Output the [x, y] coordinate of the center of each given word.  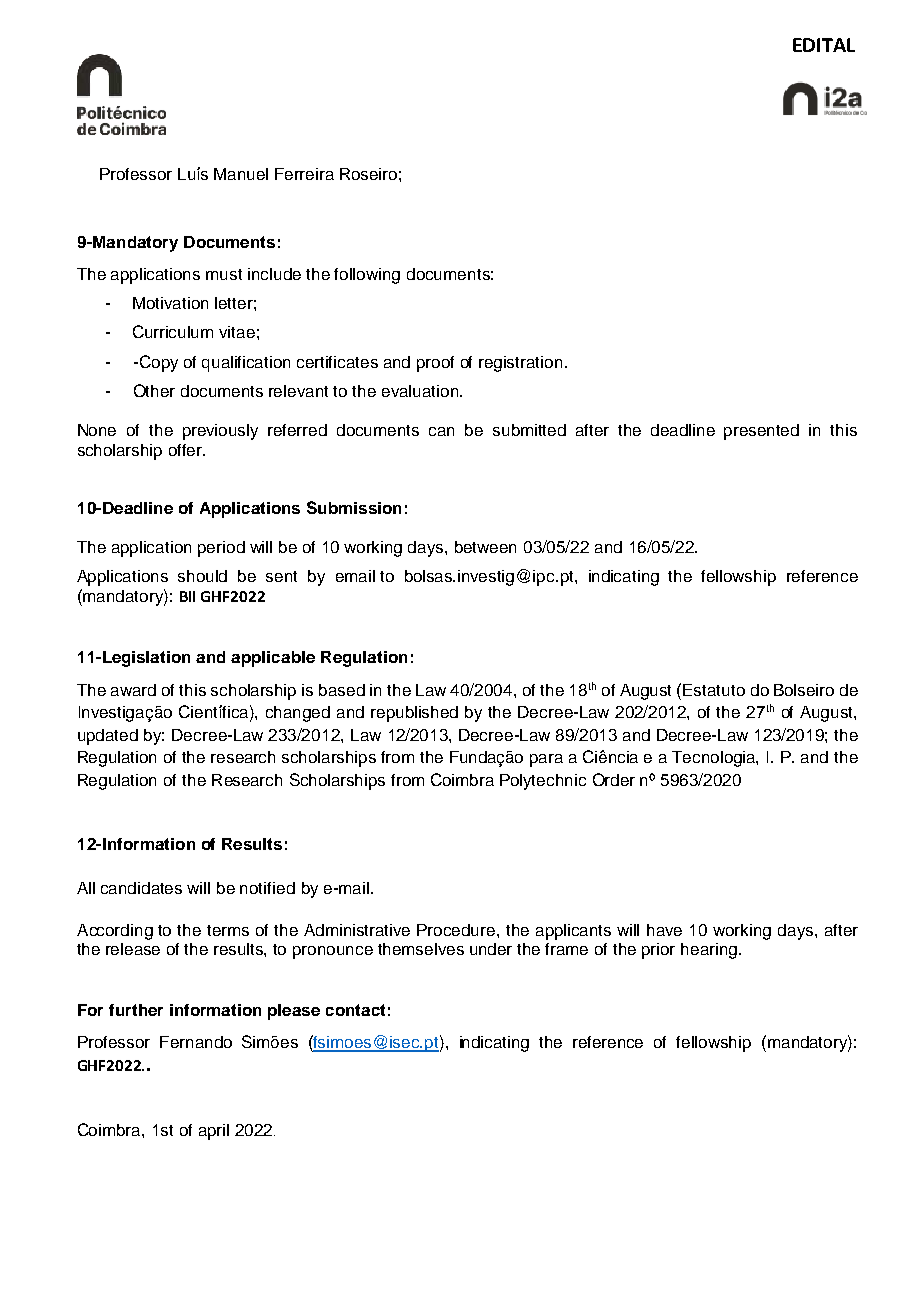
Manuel [241, 174]
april [214, 1132]
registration [520, 364]
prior [658, 951]
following [367, 276]
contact [355, 1010]
